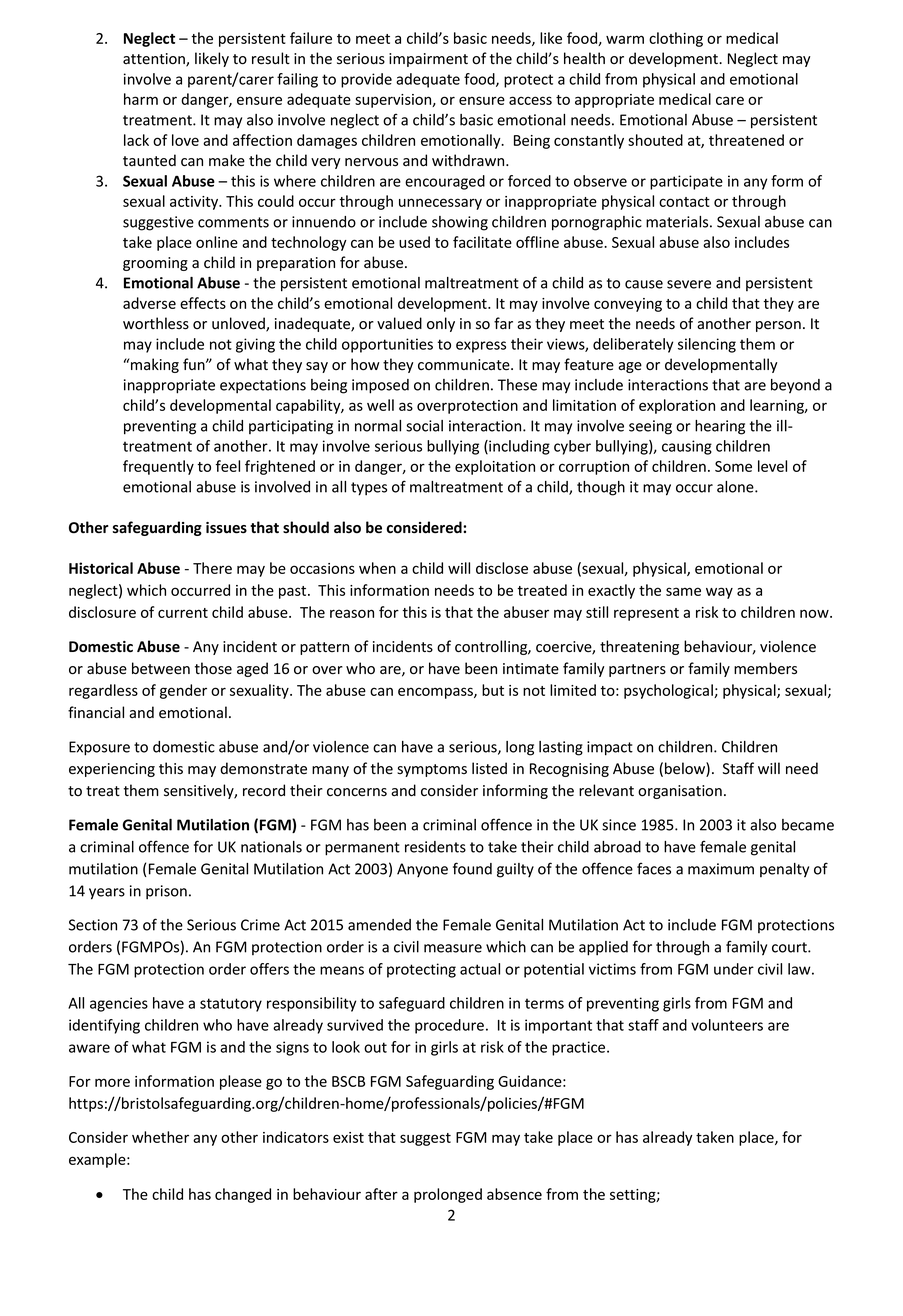 The image size is (903, 1316). Describe the element at coordinates (441, 324) in the page. I see `only` at that location.
